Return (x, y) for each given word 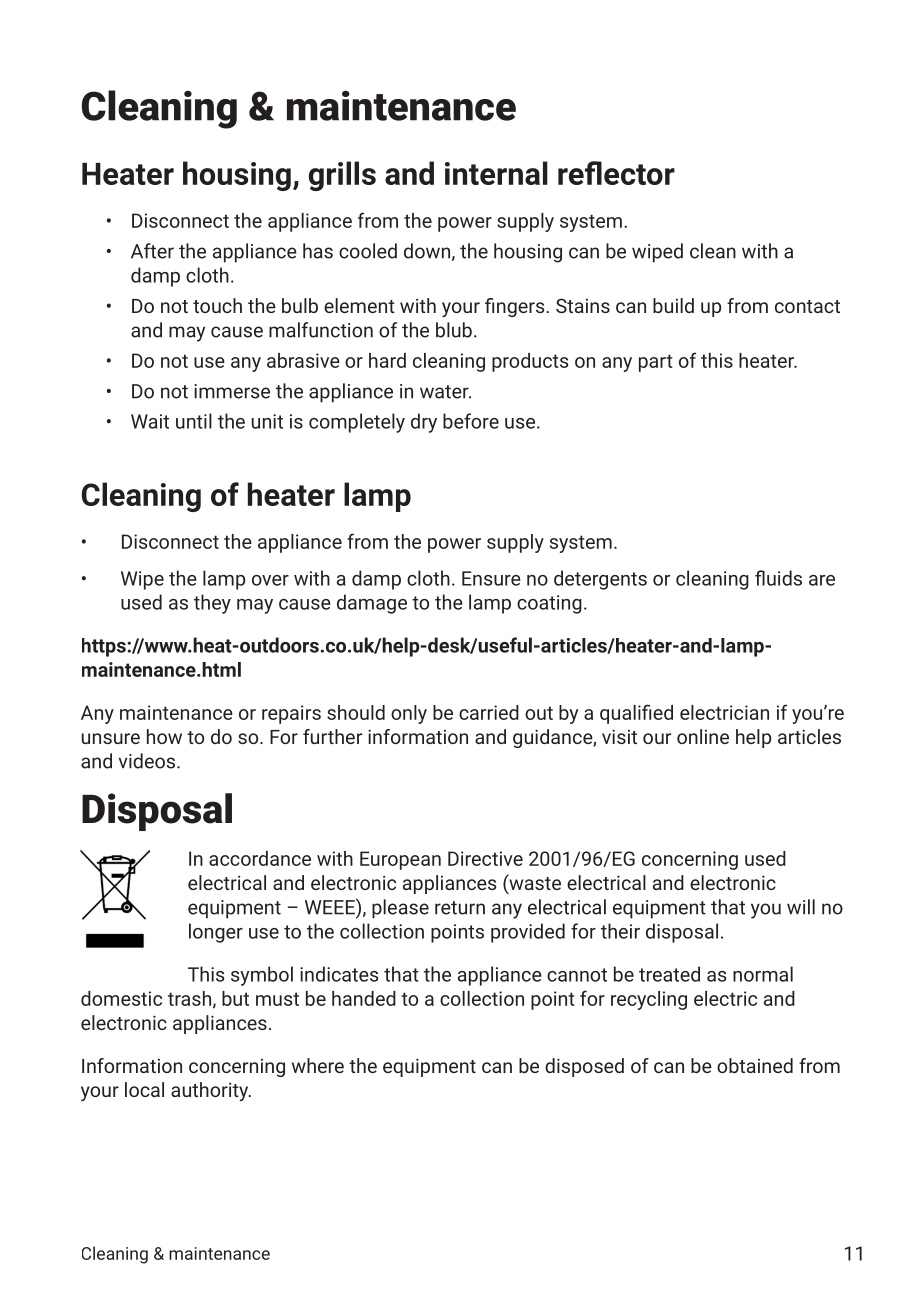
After (152, 251)
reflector (616, 173)
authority (211, 1091)
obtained (755, 1065)
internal (496, 173)
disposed (584, 1067)
